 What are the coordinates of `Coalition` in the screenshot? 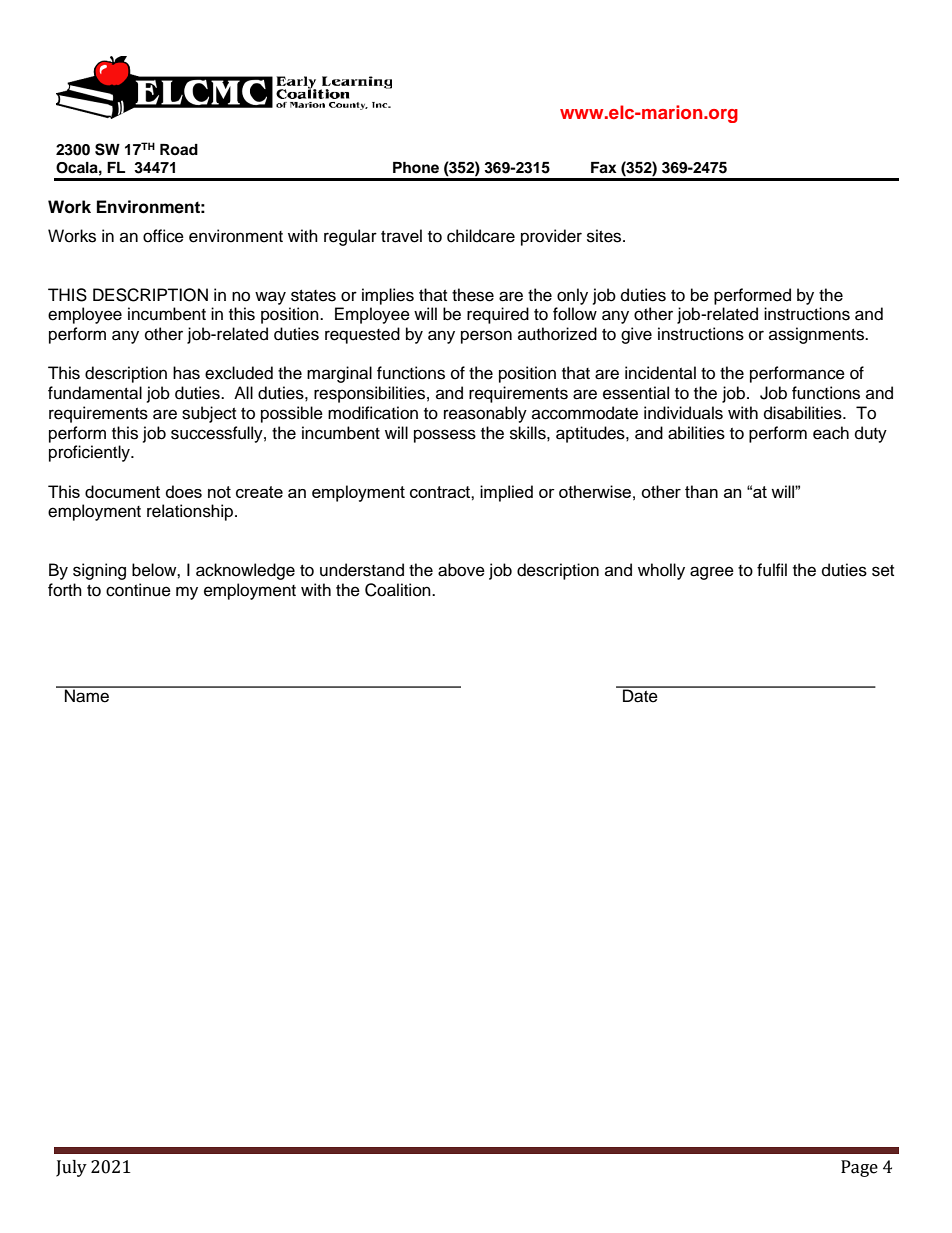 It's located at (399, 590).
